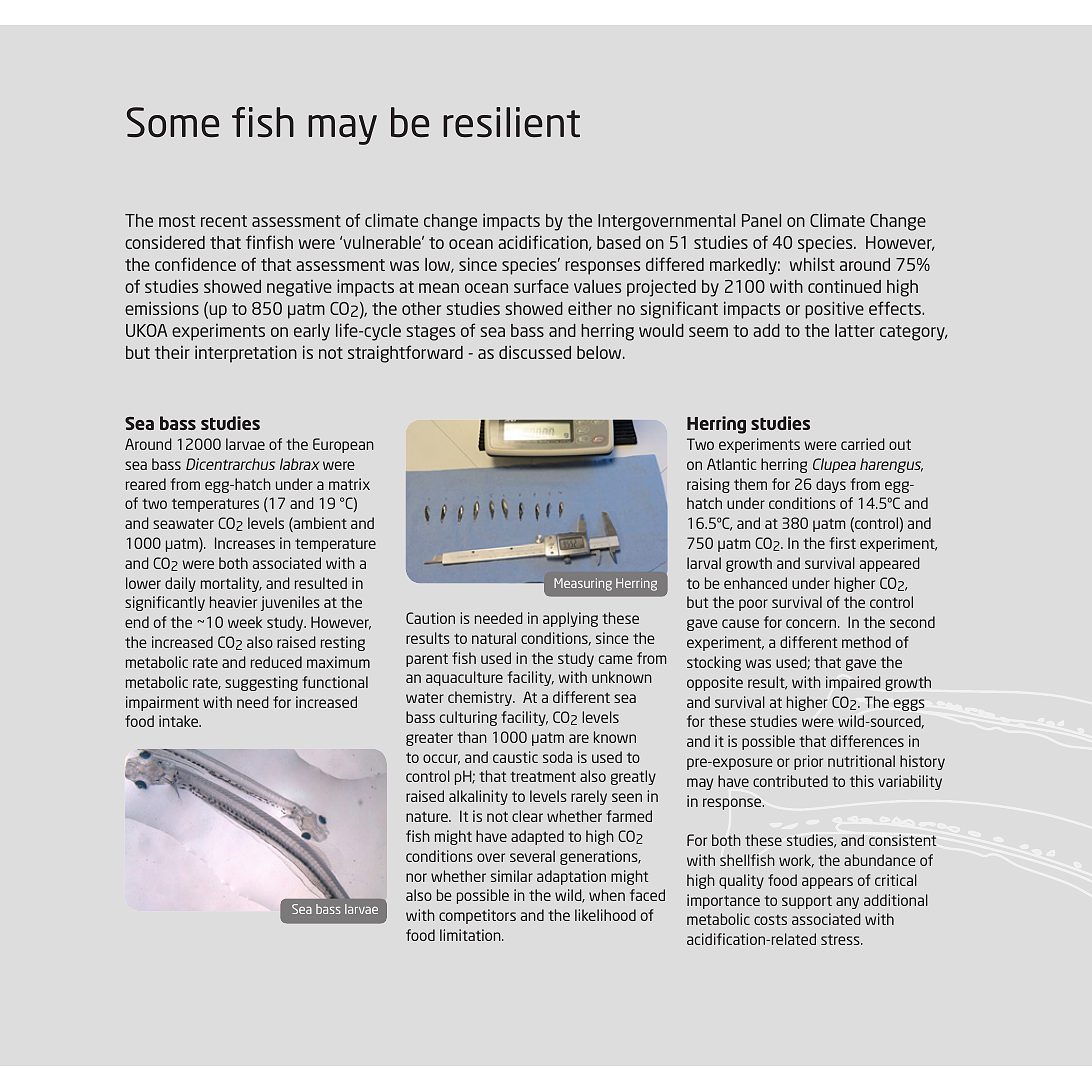 This screenshot has height=1092, width=1092. What do you see at coordinates (245, 543) in the screenshot?
I see `Increases` at bounding box center [245, 543].
